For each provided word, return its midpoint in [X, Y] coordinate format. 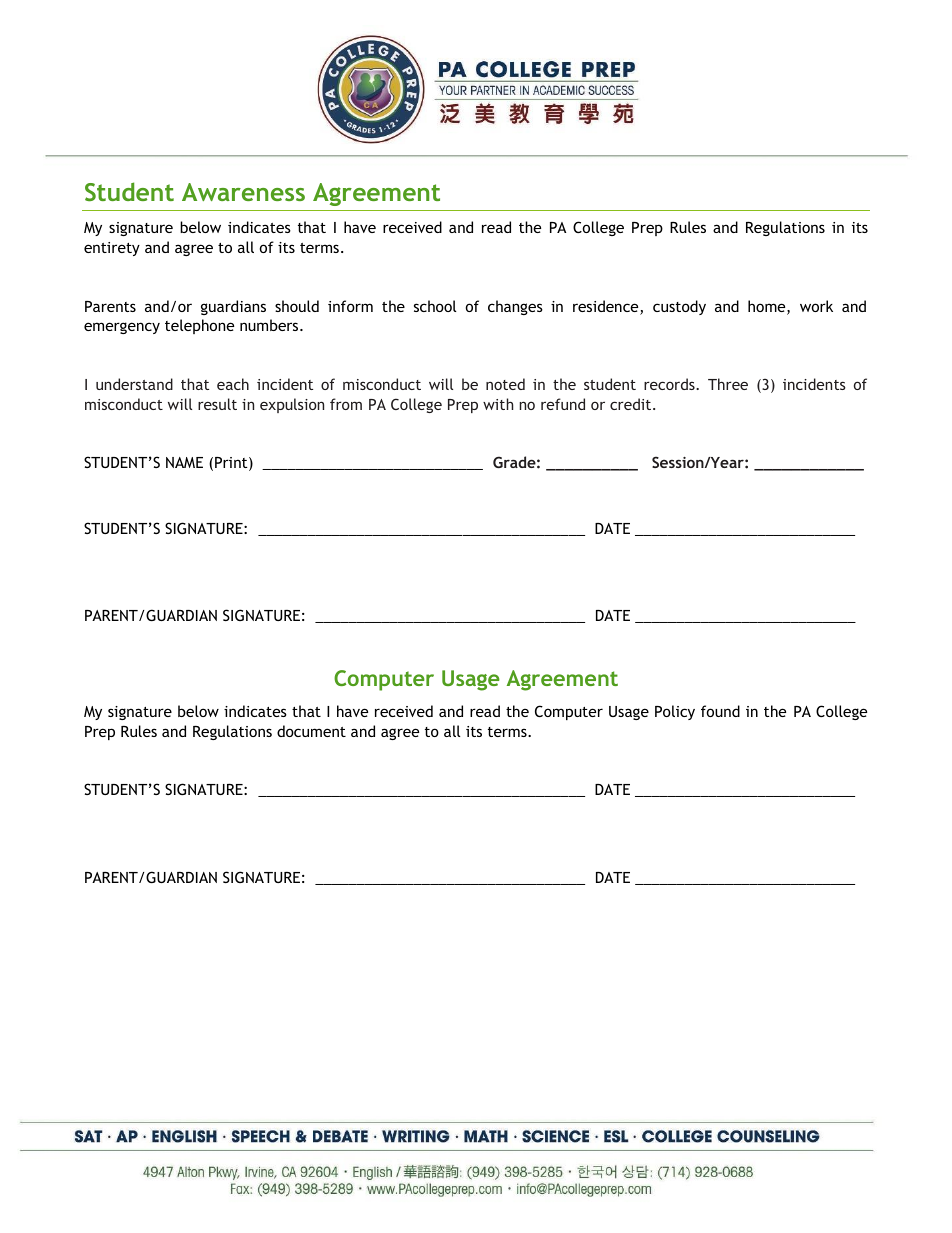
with [498, 404]
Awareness [243, 192]
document [311, 731]
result [217, 404]
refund [563, 404]
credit [632, 404]
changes [515, 307]
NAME [184, 462]
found [720, 711]
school [435, 306]
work [816, 306]
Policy [675, 712]
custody [679, 307]
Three [728, 384]
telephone [199, 326]
